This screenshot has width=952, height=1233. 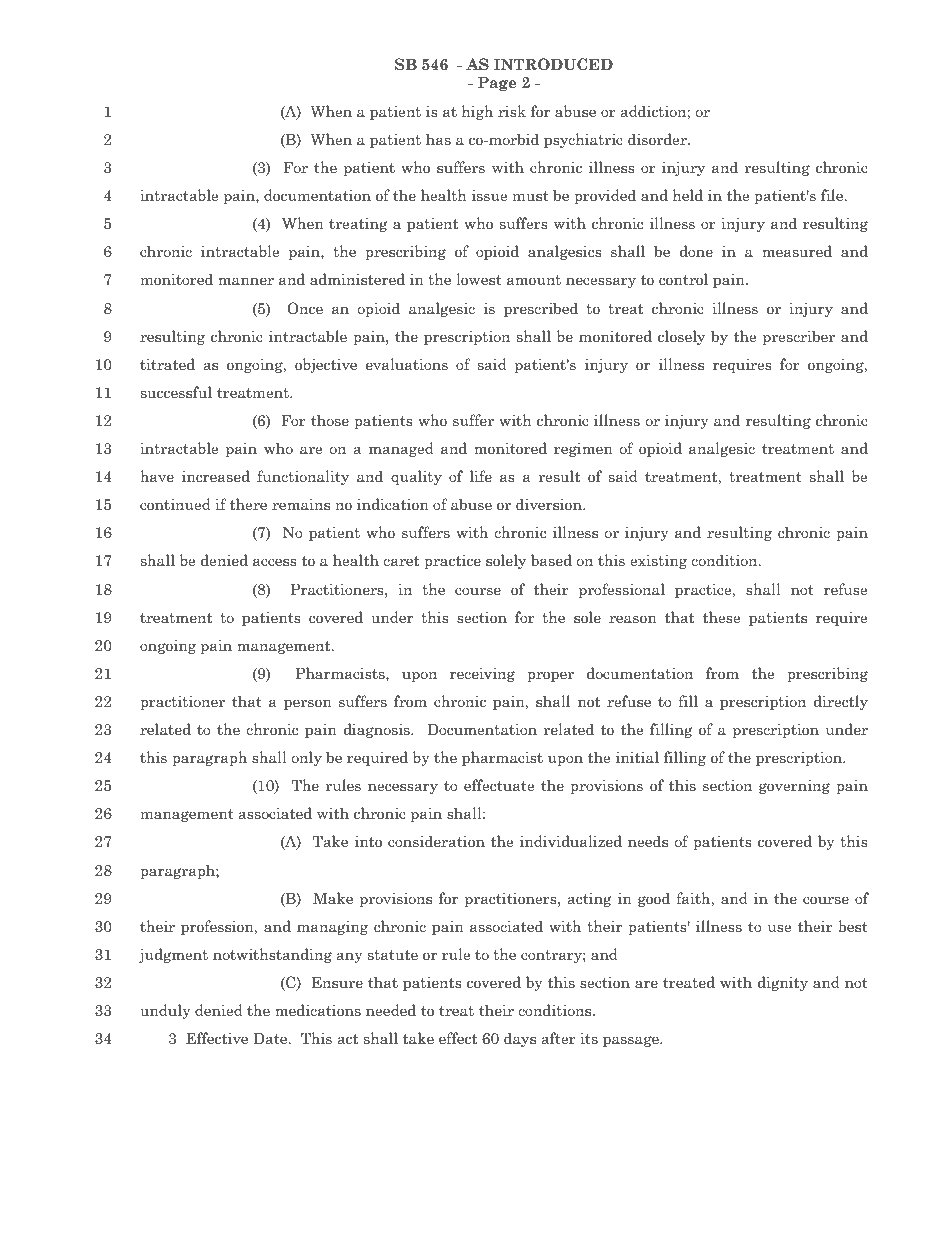 What do you see at coordinates (497, 83) in the screenshot?
I see `Page` at bounding box center [497, 83].
